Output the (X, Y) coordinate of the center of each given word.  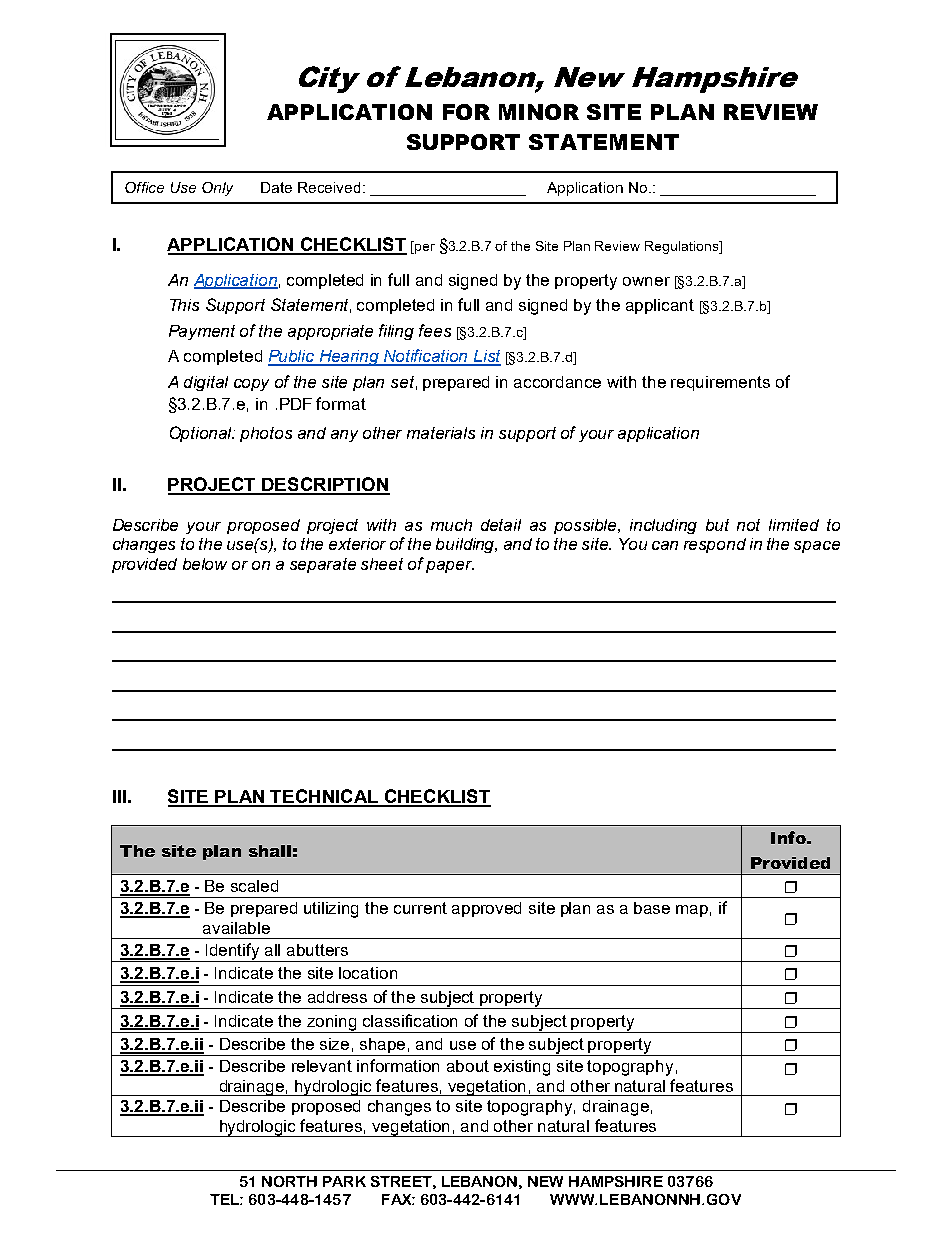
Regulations (683, 247)
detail (501, 525)
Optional (202, 434)
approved (486, 909)
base (652, 908)
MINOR (539, 112)
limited (794, 525)
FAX (397, 1199)
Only (217, 189)
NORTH (289, 1181)
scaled (254, 886)
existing (522, 1068)
